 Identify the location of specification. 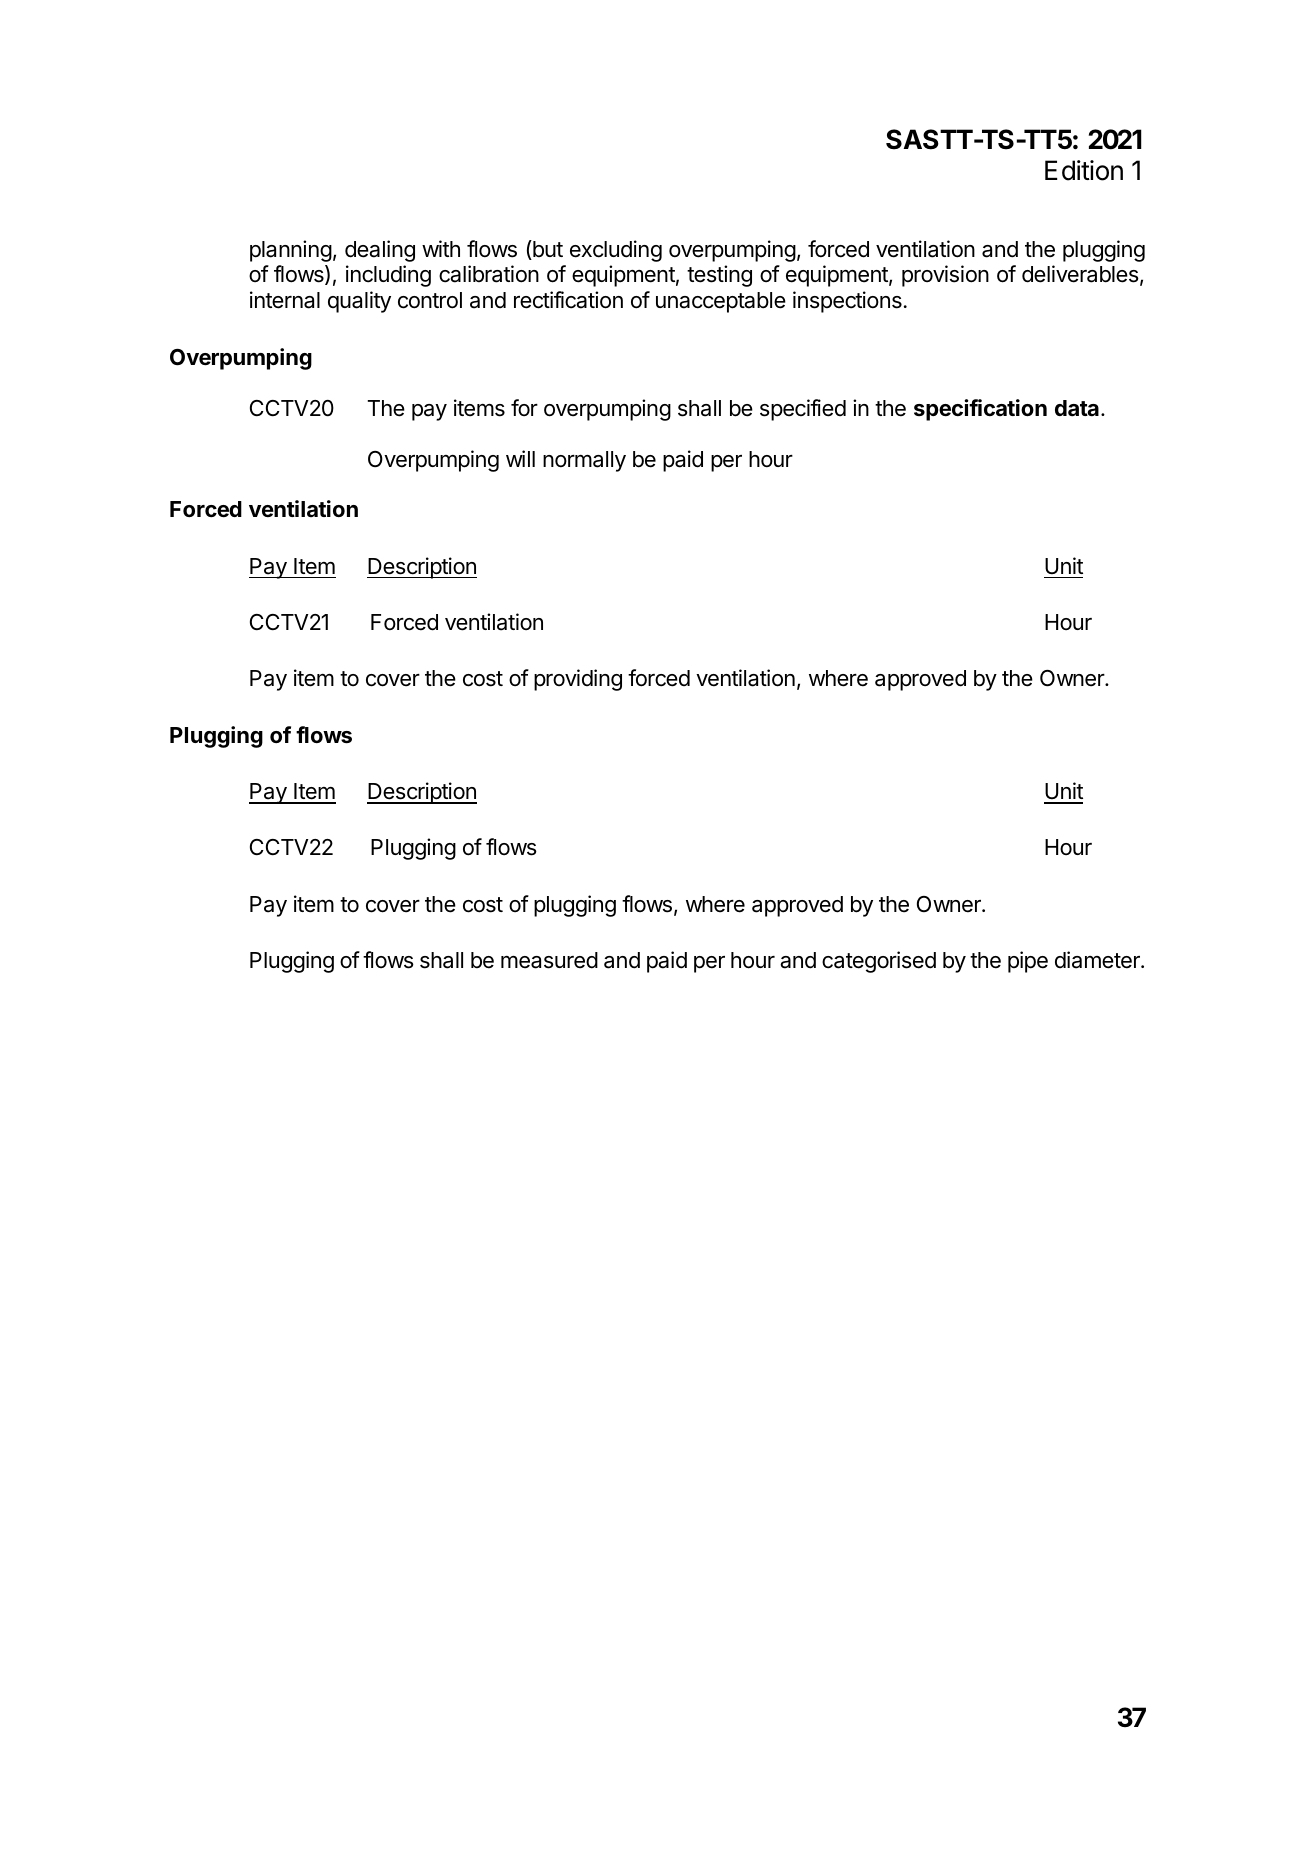
(980, 410).
